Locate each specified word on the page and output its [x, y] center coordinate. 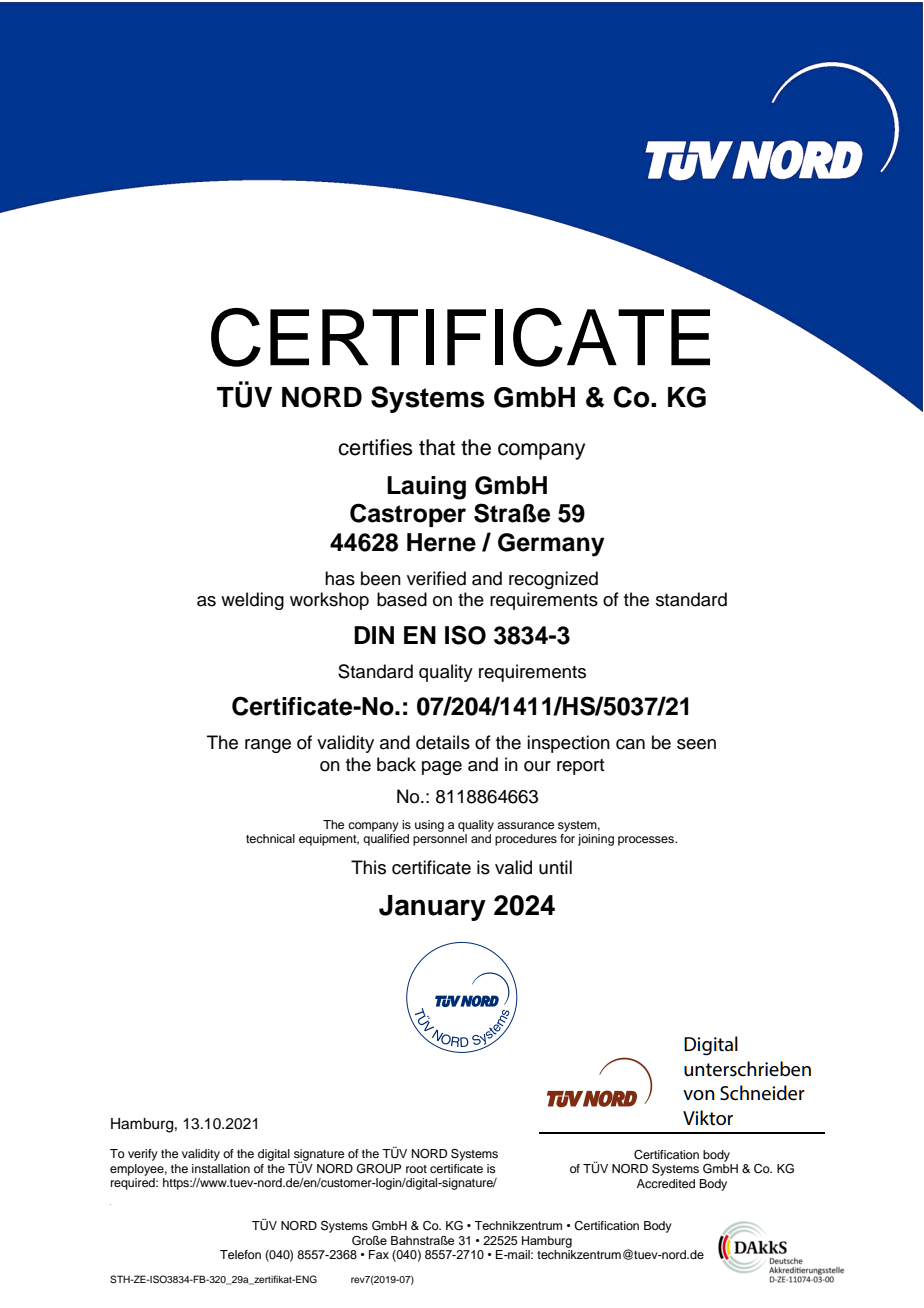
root [416, 1169]
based [402, 599]
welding [252, 601]
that [437, 447]
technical [270, 838]
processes [647, 841]
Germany [551, 545]
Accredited [666, 1183]
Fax [379, 1254]
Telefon [240, 1254]
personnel [440, 840]
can [630, 744]
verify [143, 1155]
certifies [375, 447]
